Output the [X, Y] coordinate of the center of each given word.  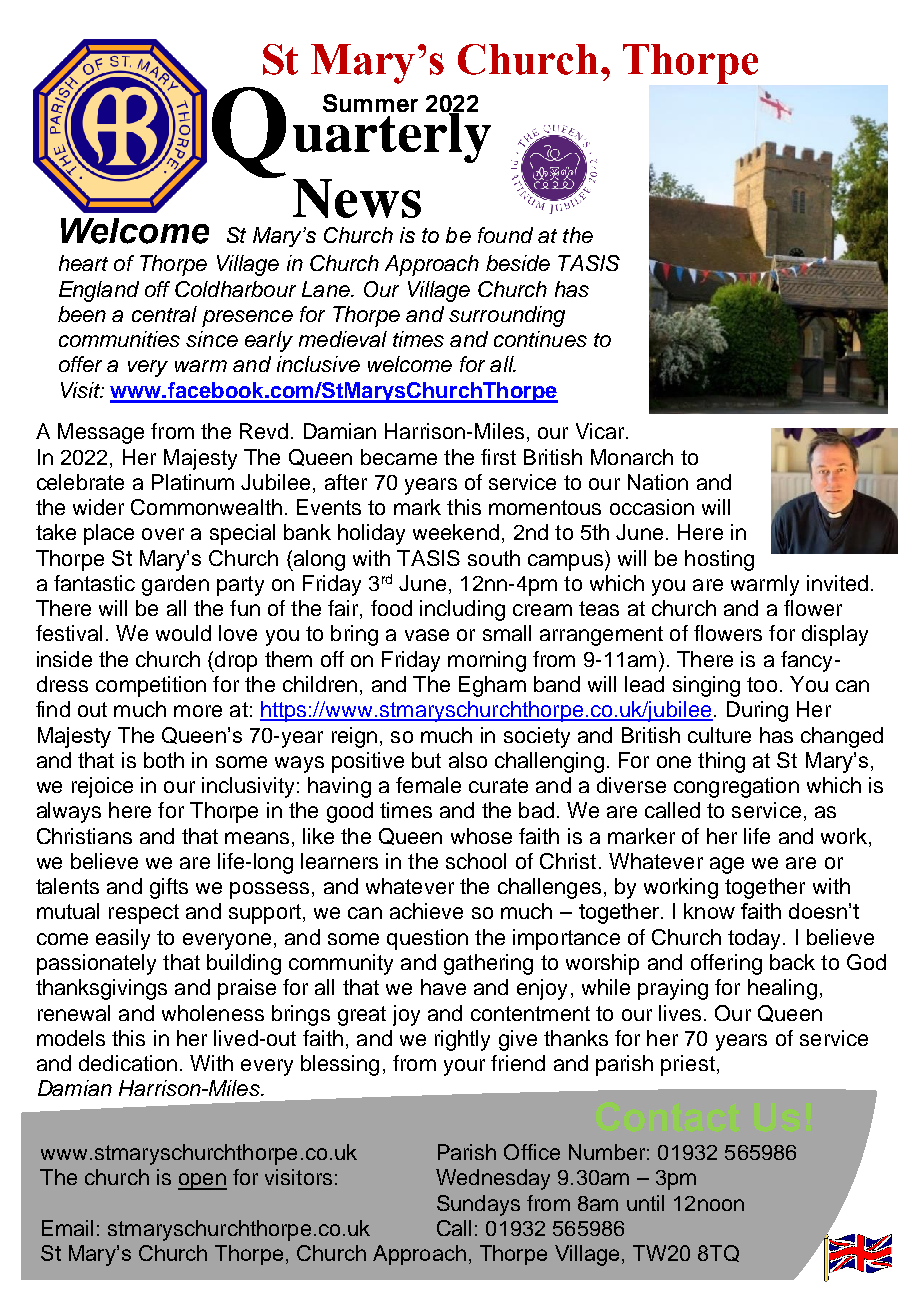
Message [101, 433]
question [427, 939]
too [762, 684]
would [183, 633]
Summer [370, 103]
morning [487, 661]
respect [144, 914]
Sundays [478, 1205]
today [756, 939]
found [505, 235]
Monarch [632, 457]
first [498, 457]
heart [83, 263]
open [202, 1181]
